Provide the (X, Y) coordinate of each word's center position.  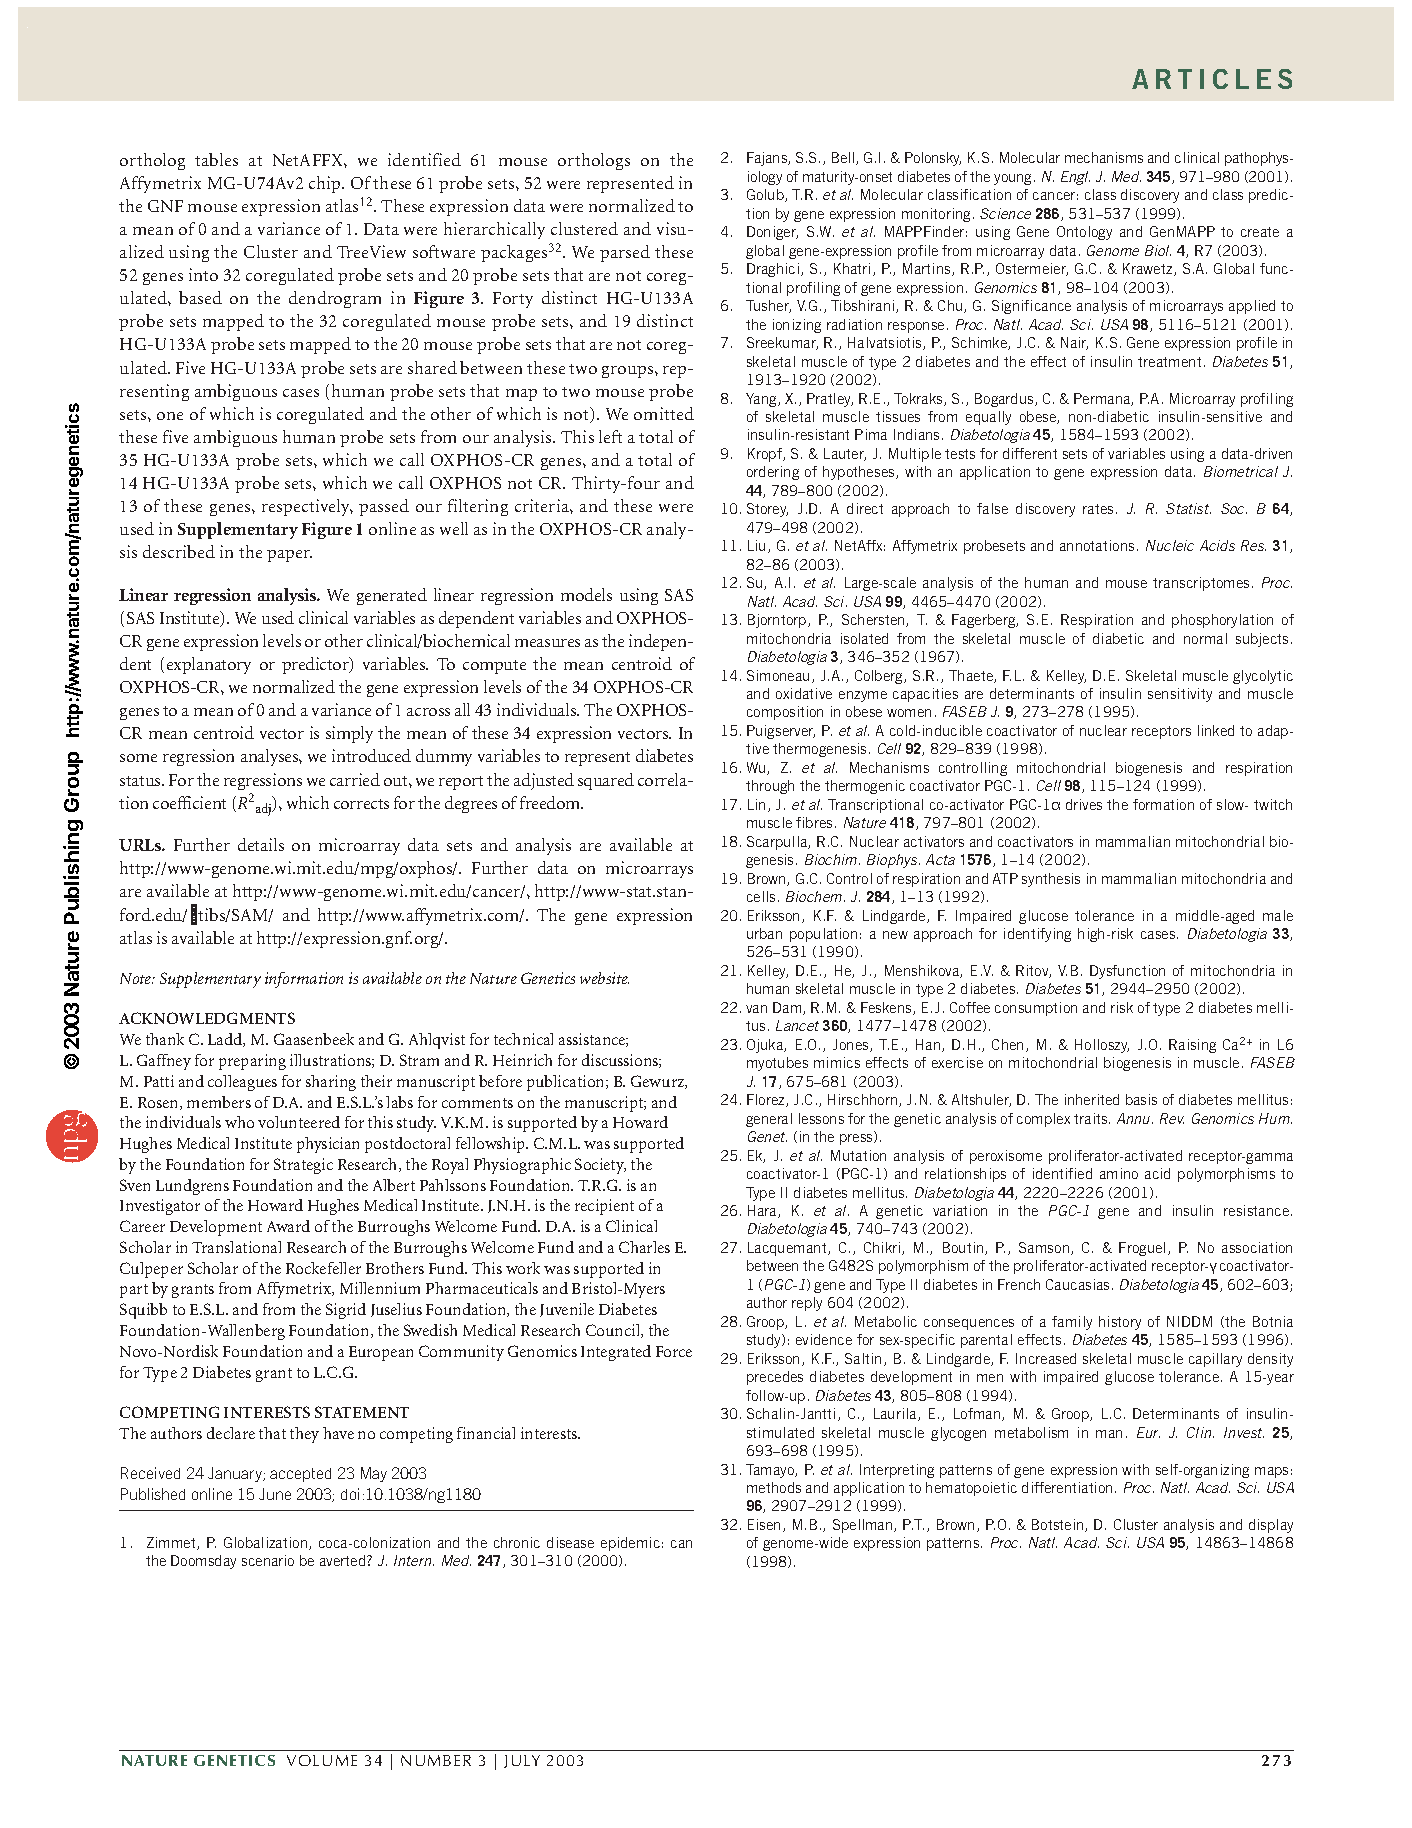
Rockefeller (323, 1268)
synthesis (1051, 880)
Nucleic (1170, 545)
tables (216, 159)
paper (289, 556)
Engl (1075, 178)
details (261, 844)
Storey (767, 510)
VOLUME (322, 1760)
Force (674, 1351)
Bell (844, 158)
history (1120, 1323)
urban (764, 933)
